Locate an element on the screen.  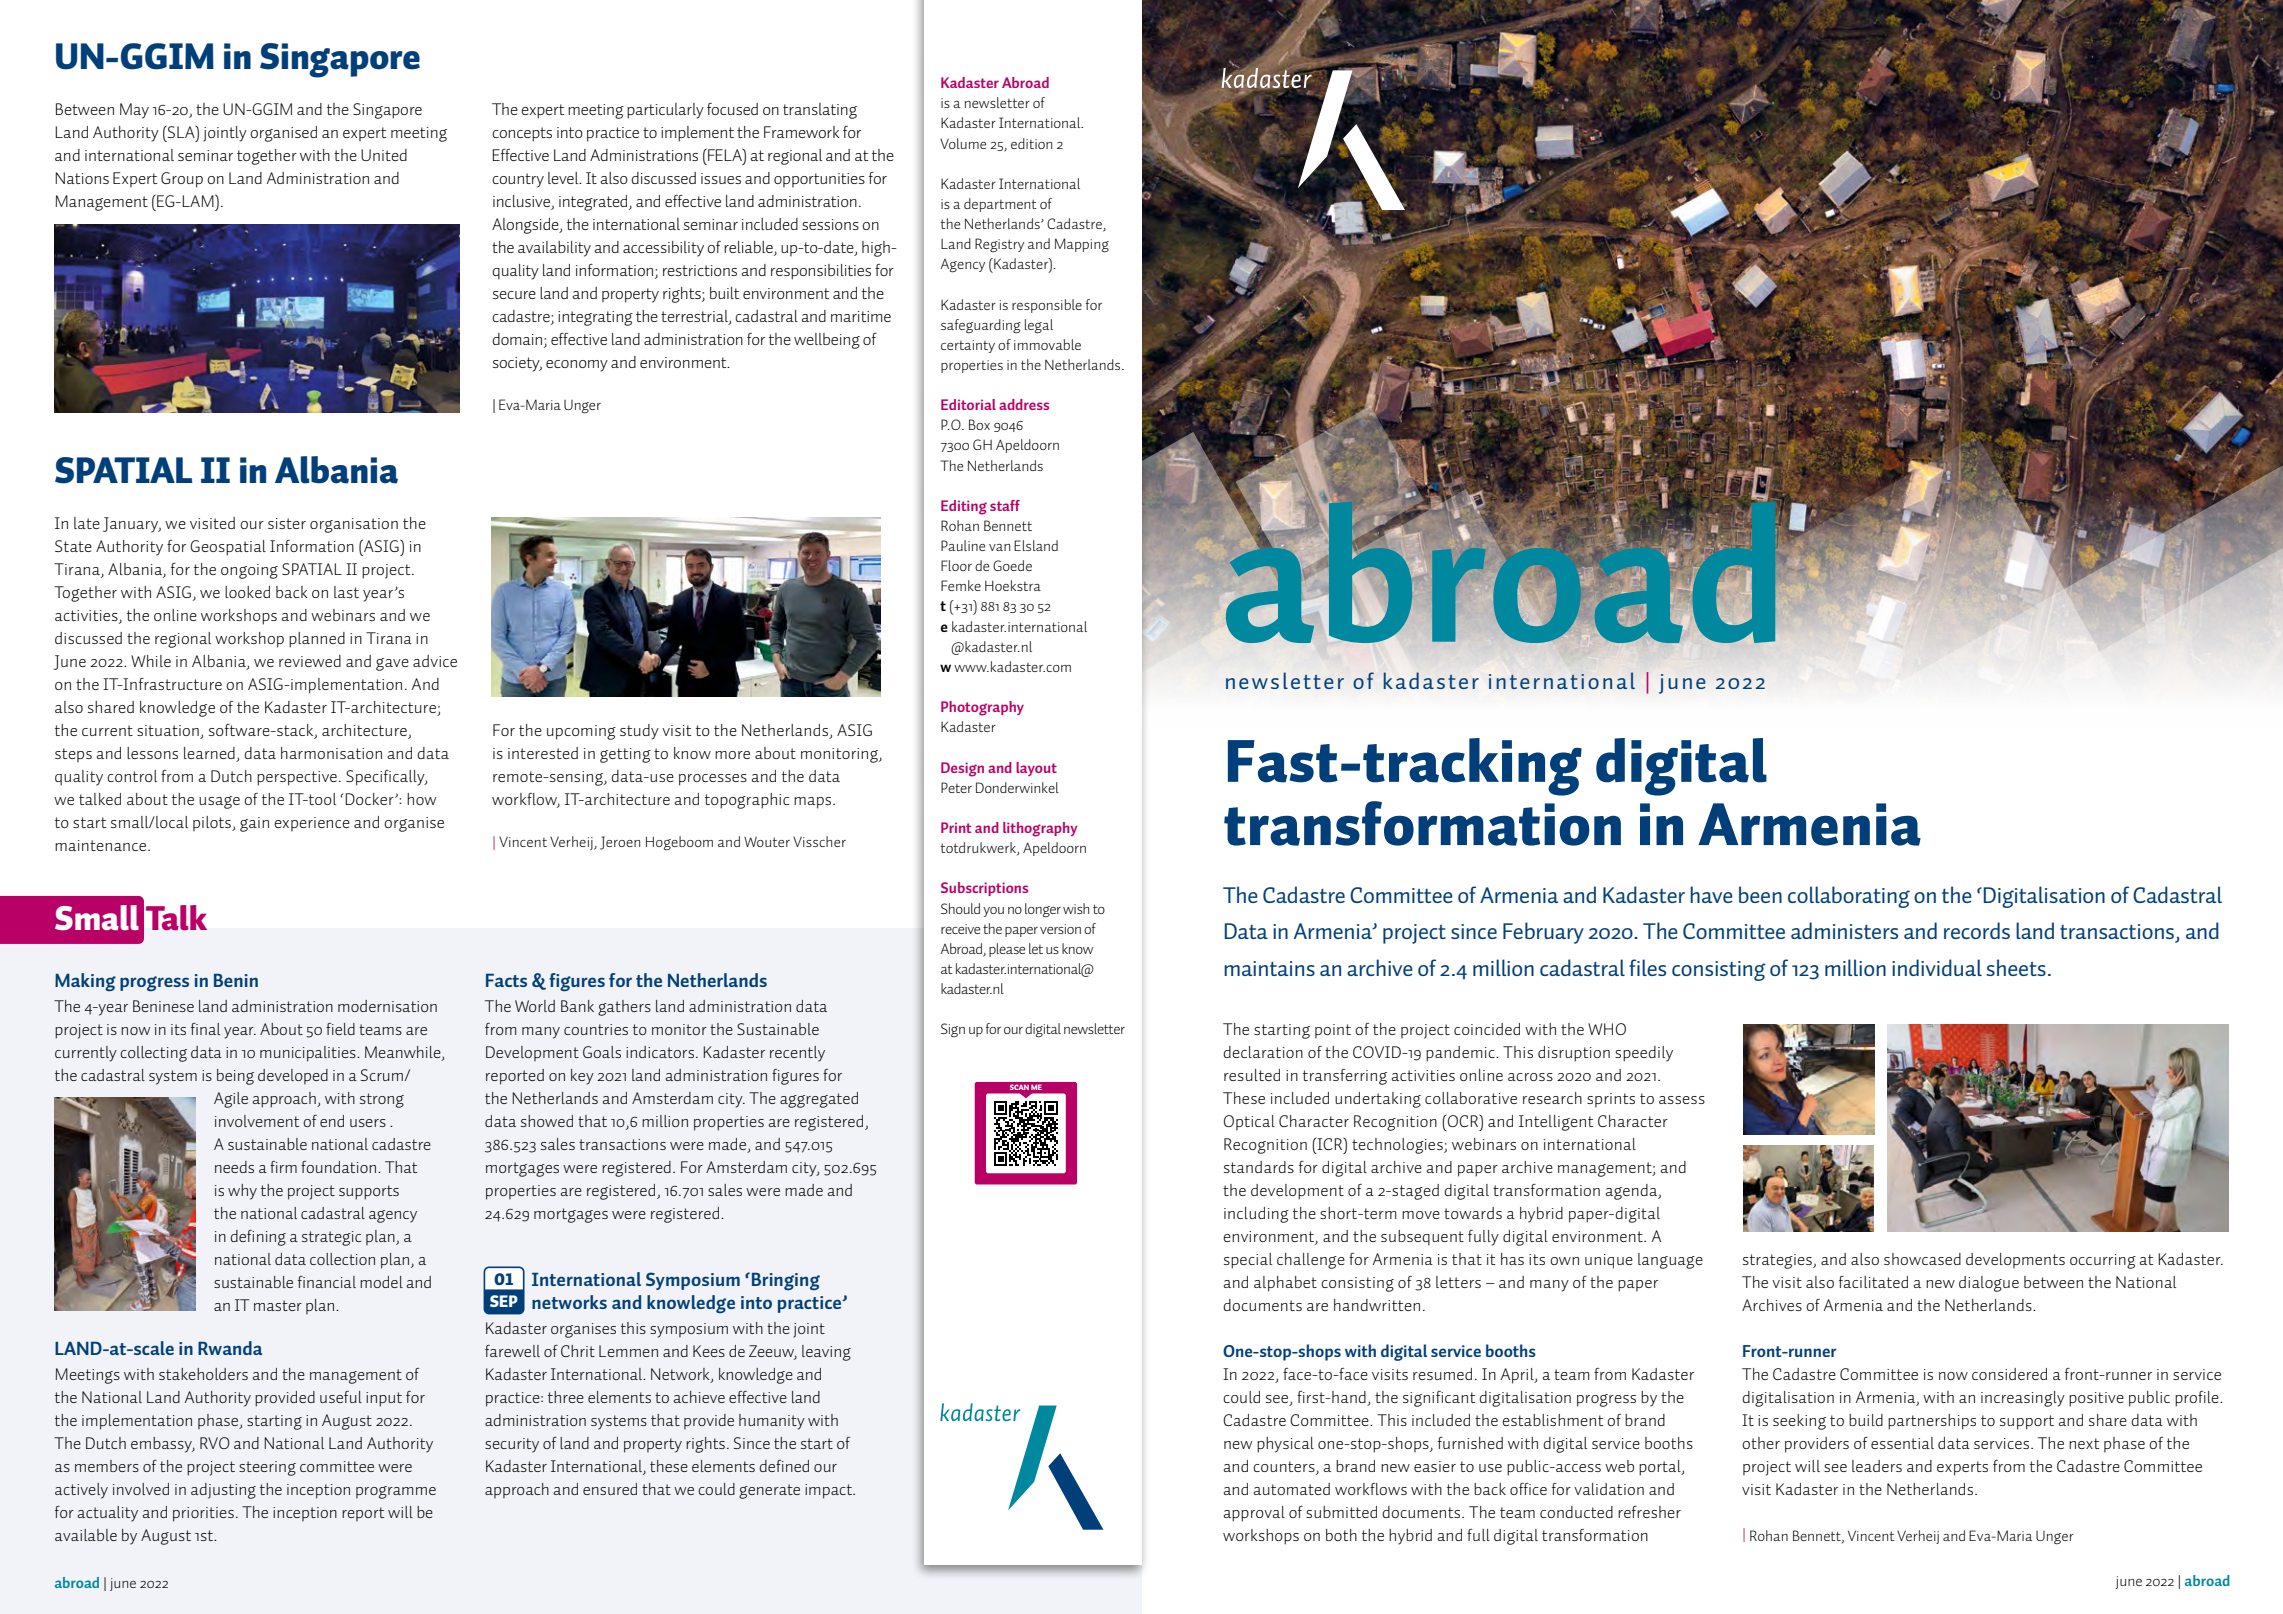
Mapping is located at coordinates (1082, 245).
